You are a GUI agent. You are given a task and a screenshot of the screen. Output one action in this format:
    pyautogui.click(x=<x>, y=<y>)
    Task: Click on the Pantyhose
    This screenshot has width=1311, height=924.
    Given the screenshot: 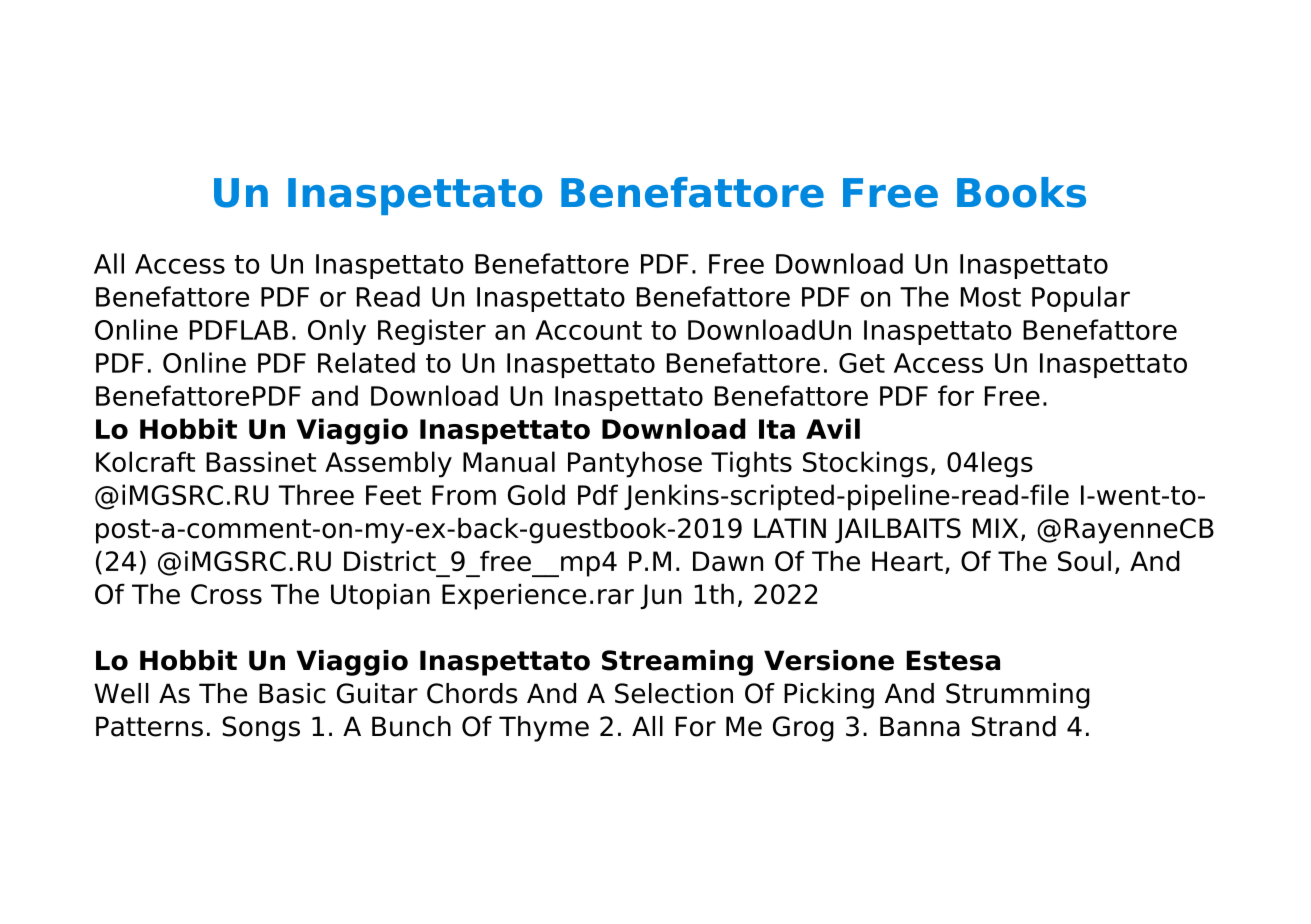 What is the action you would take?
    pyautogui.click(x=635, y=464)
